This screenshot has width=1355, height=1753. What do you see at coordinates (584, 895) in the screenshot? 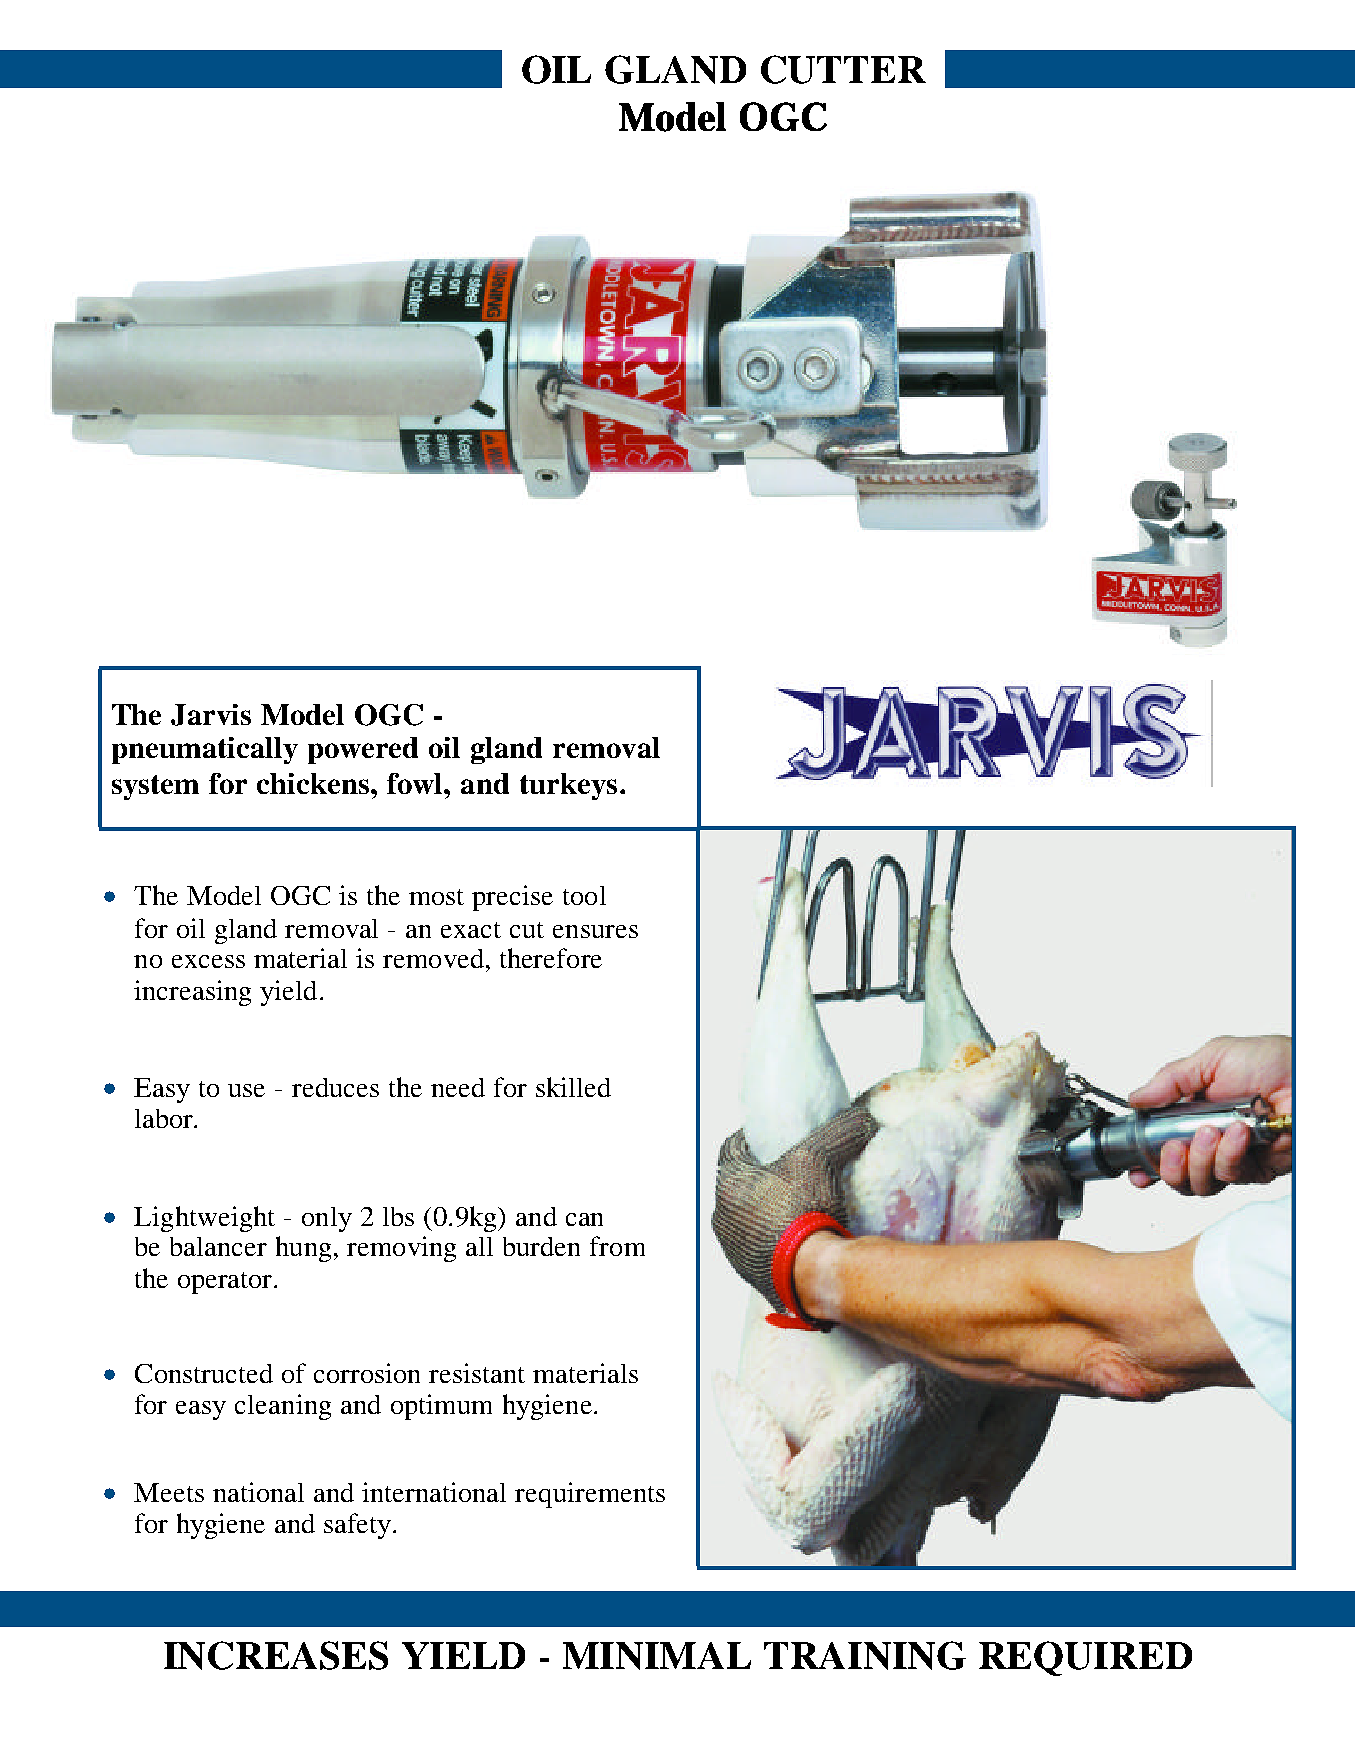
I see `tool` at bounding box center [584, 895].
